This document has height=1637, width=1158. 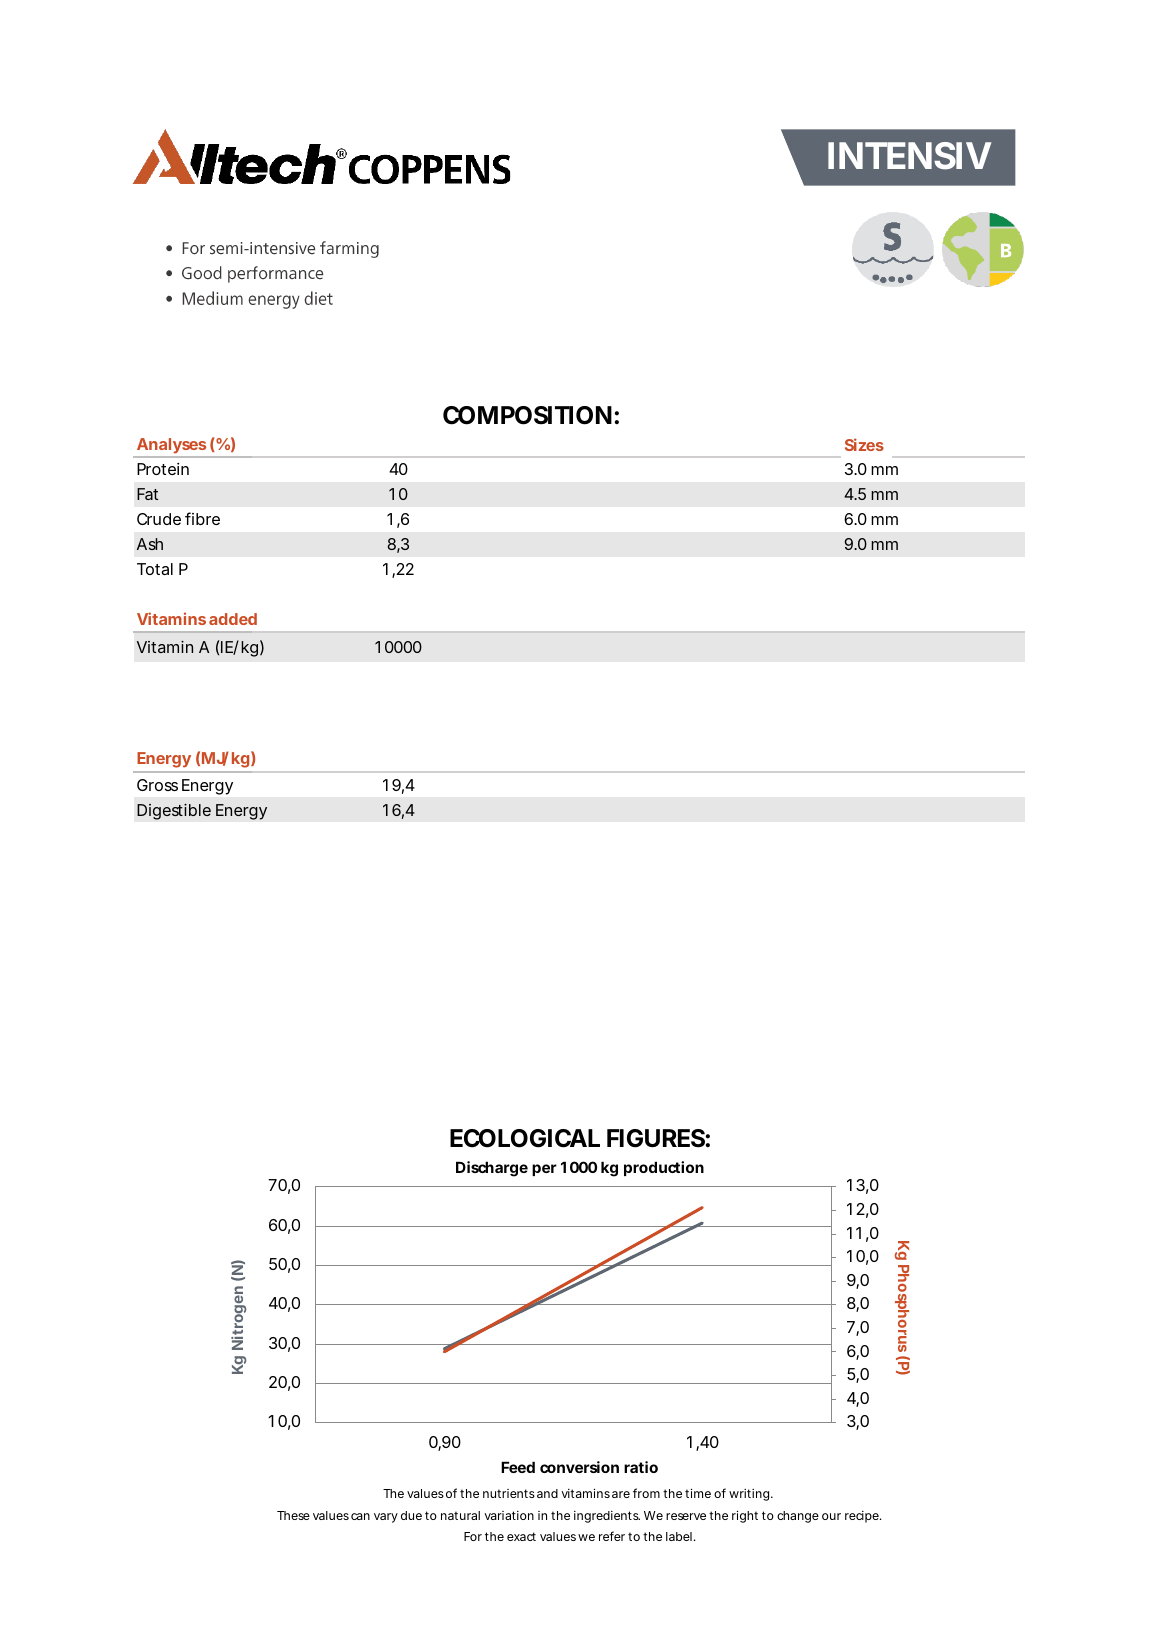 I want to click on Sizes, so click(x=864, y=444).
